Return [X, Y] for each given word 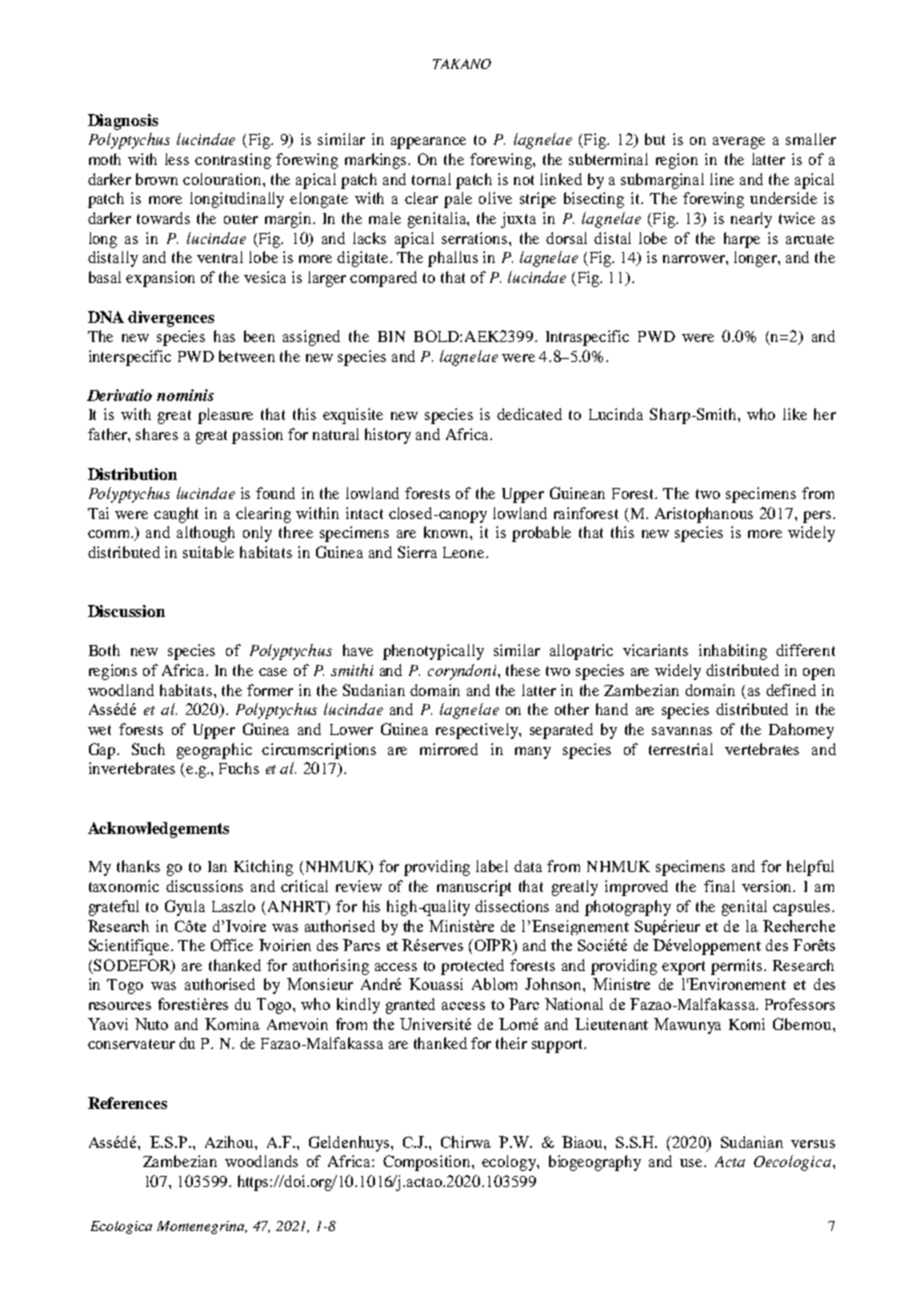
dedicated [529, 414]
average [739, 143]
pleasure [225, 416]
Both [104, 650]
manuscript [474, 888]
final [719, 886]
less [177, 159]
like [795, 414]
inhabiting [733, 652]
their [511, 1043]
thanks [138, 866]
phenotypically [433, 652]
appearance [428, 143]
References [127, 1103]
